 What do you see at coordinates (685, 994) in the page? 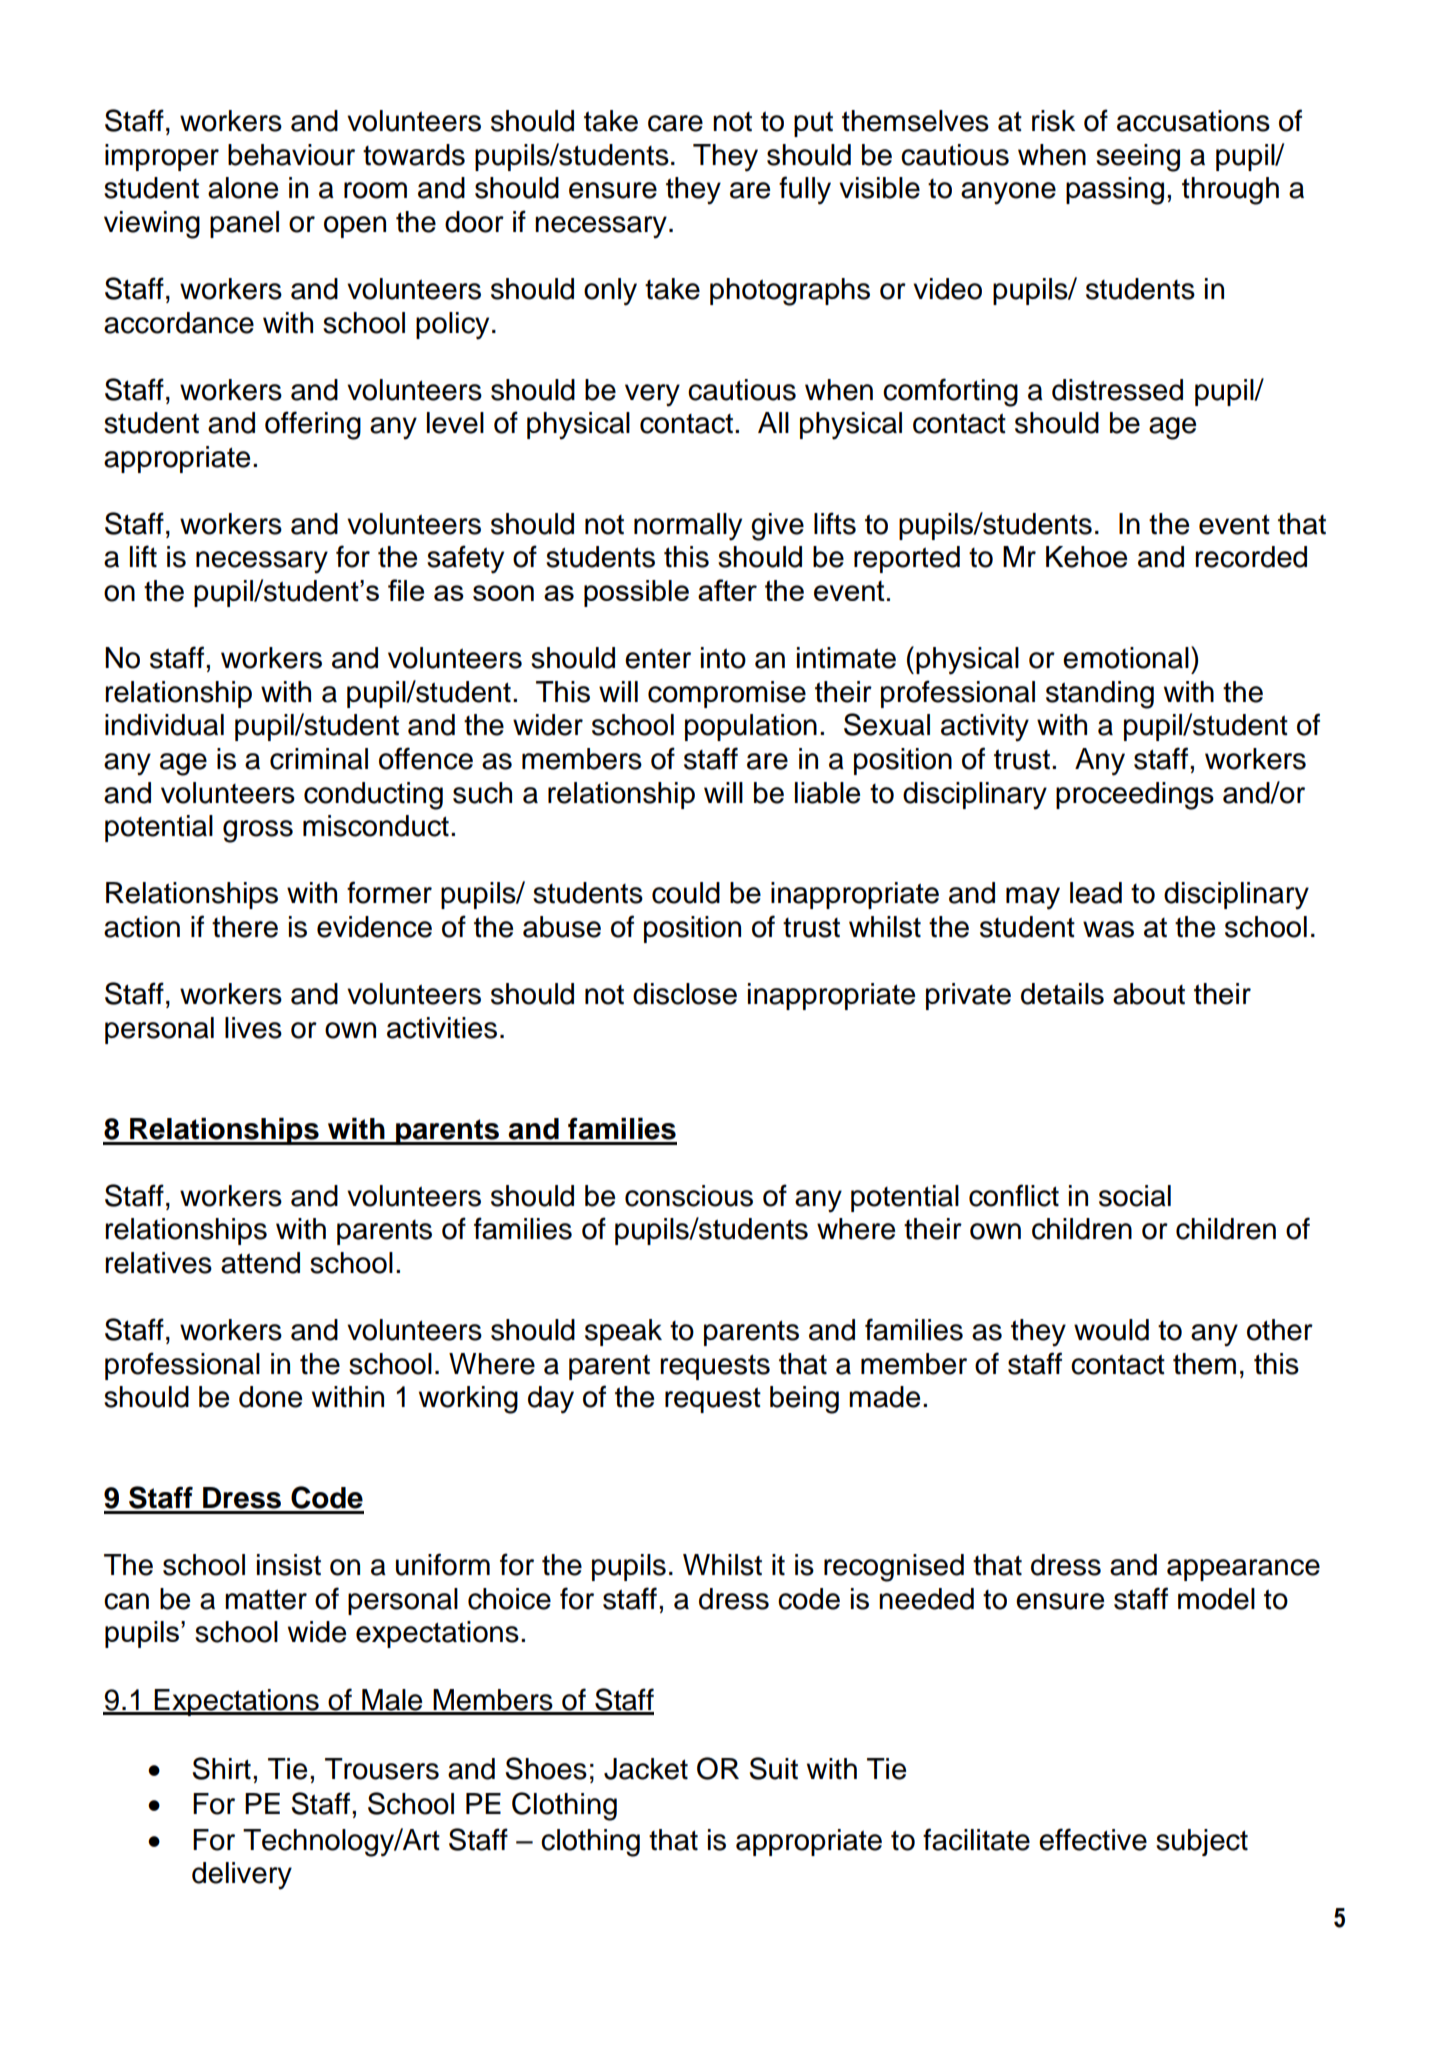
I see `disclose` at bounding box center [685, 994].
